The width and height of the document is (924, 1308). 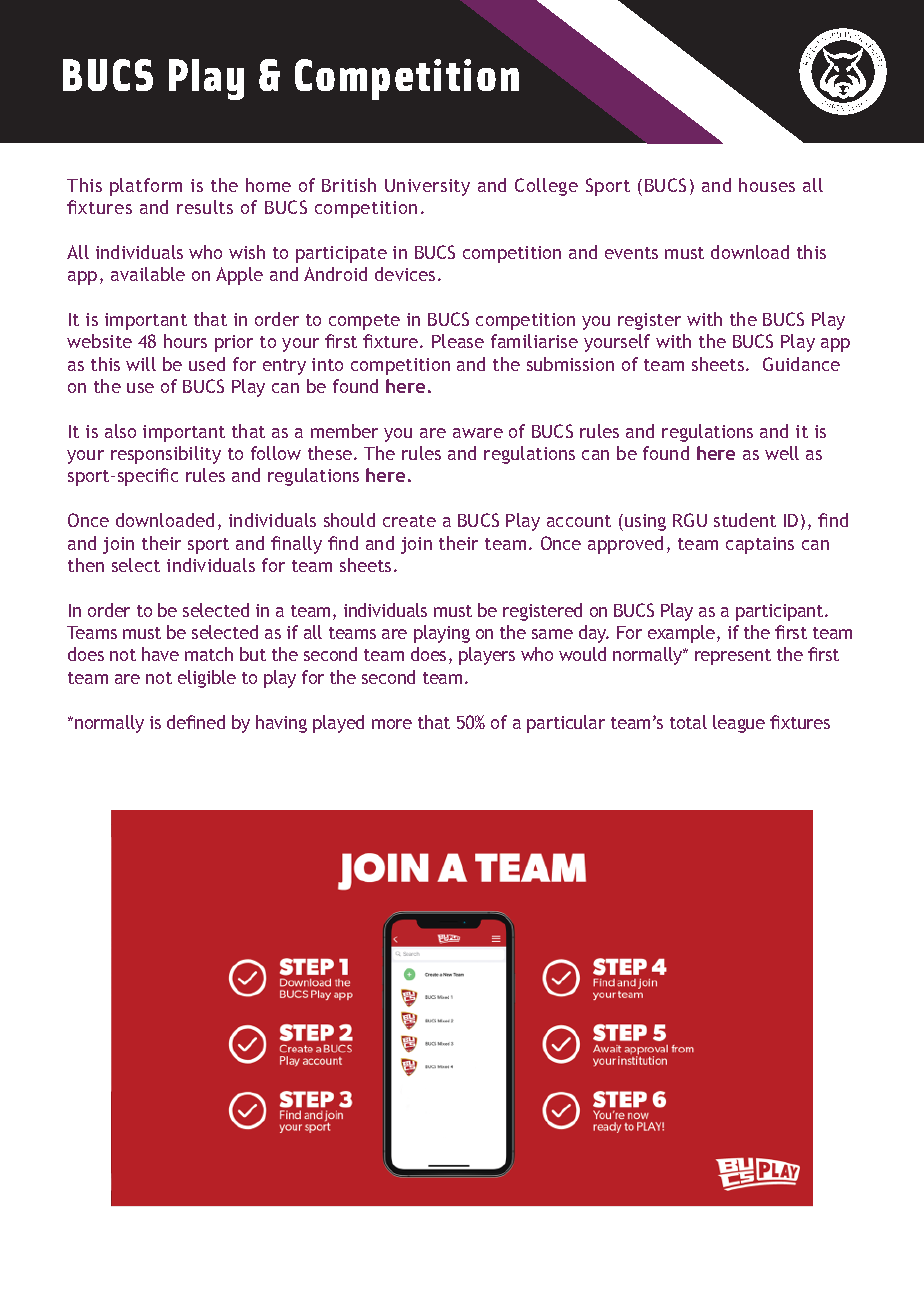 What do you see at coordinates (196, 722) in the document?
I see `defined` at bounding box center [196, 722].
